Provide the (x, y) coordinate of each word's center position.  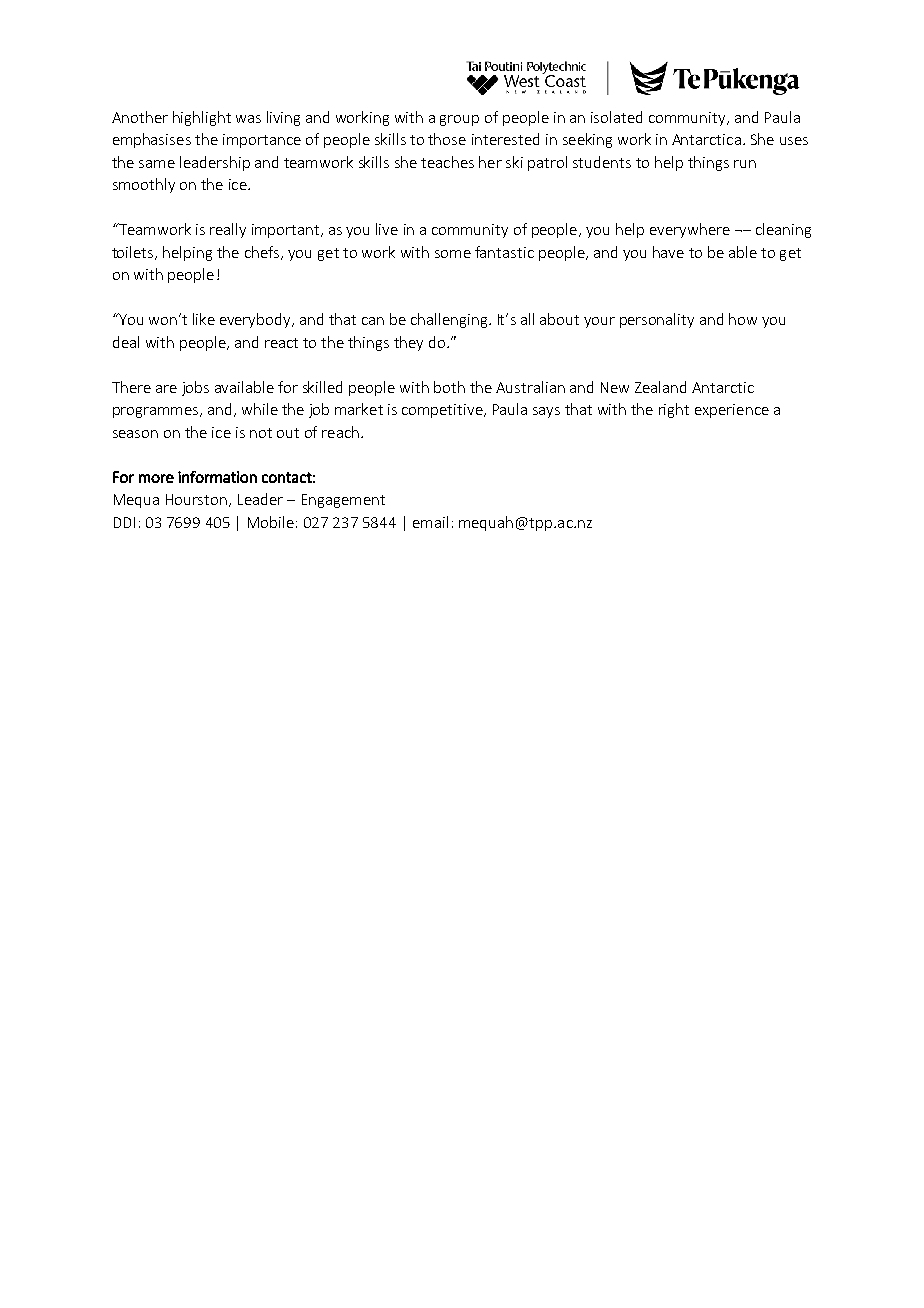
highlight (202, 118)
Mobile (271, 522)
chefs (263, 253)
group (459, 120)
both (449, 387)
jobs (195, 388)
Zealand (660, 387)
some (453, 254)
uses (794, 141)
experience (732, 411)
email (430, 522)
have (668, 252)
